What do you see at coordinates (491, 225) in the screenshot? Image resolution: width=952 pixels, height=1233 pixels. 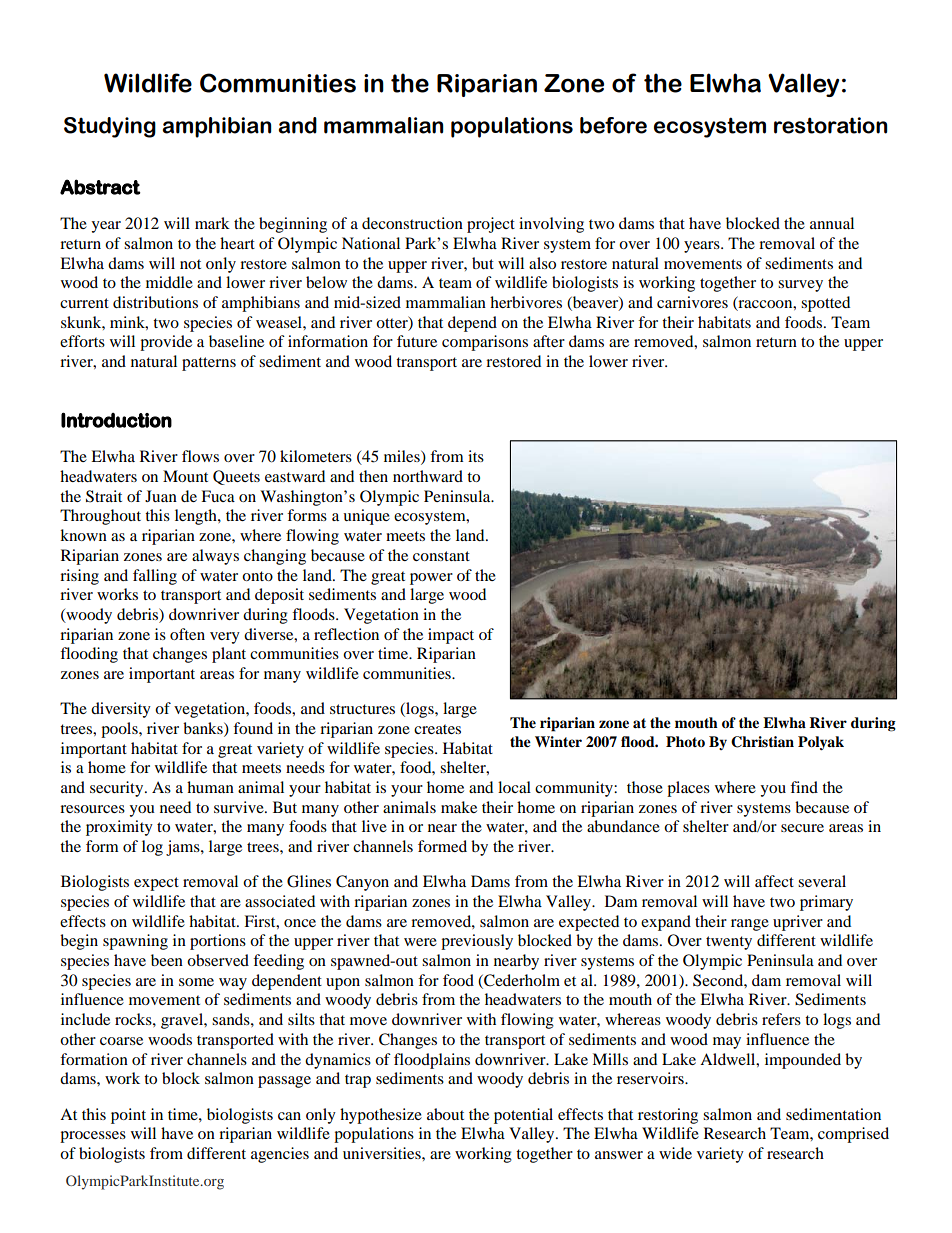 I see `project` at bounding box center [491, 225].
